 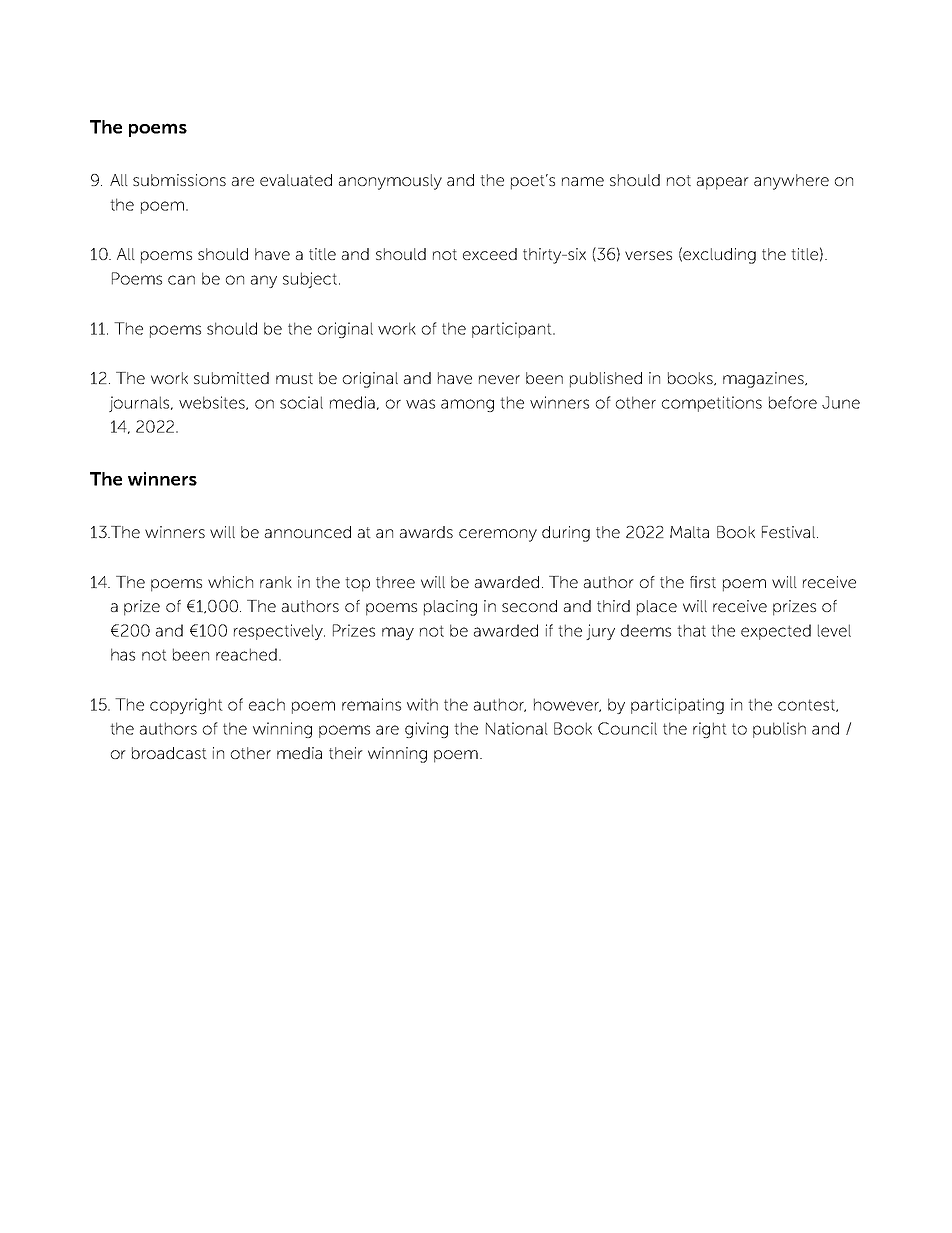 I want to click on appear, so click(x=723, y=183).
